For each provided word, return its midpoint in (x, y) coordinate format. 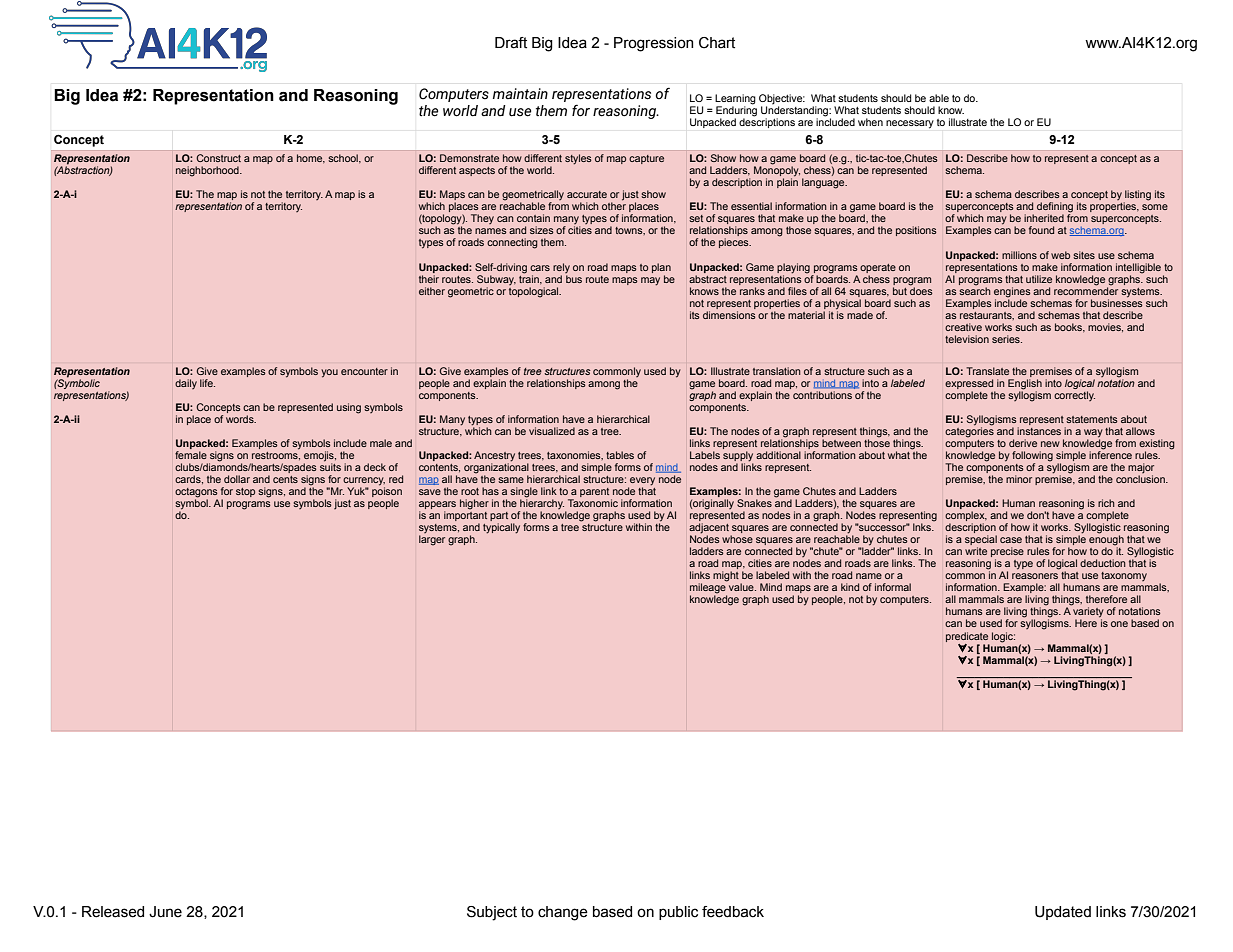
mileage (708, 588)
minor (1019, 479)
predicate (967, 637)
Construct (218, 158)
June (165, 912)
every (641, 482)
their (429, 279)
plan (661, 268)
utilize (1039, 279)
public (678, 913)
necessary (910, 124)
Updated (1063, 913)
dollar (237, 479)
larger (432, 540)
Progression (653, 44)
